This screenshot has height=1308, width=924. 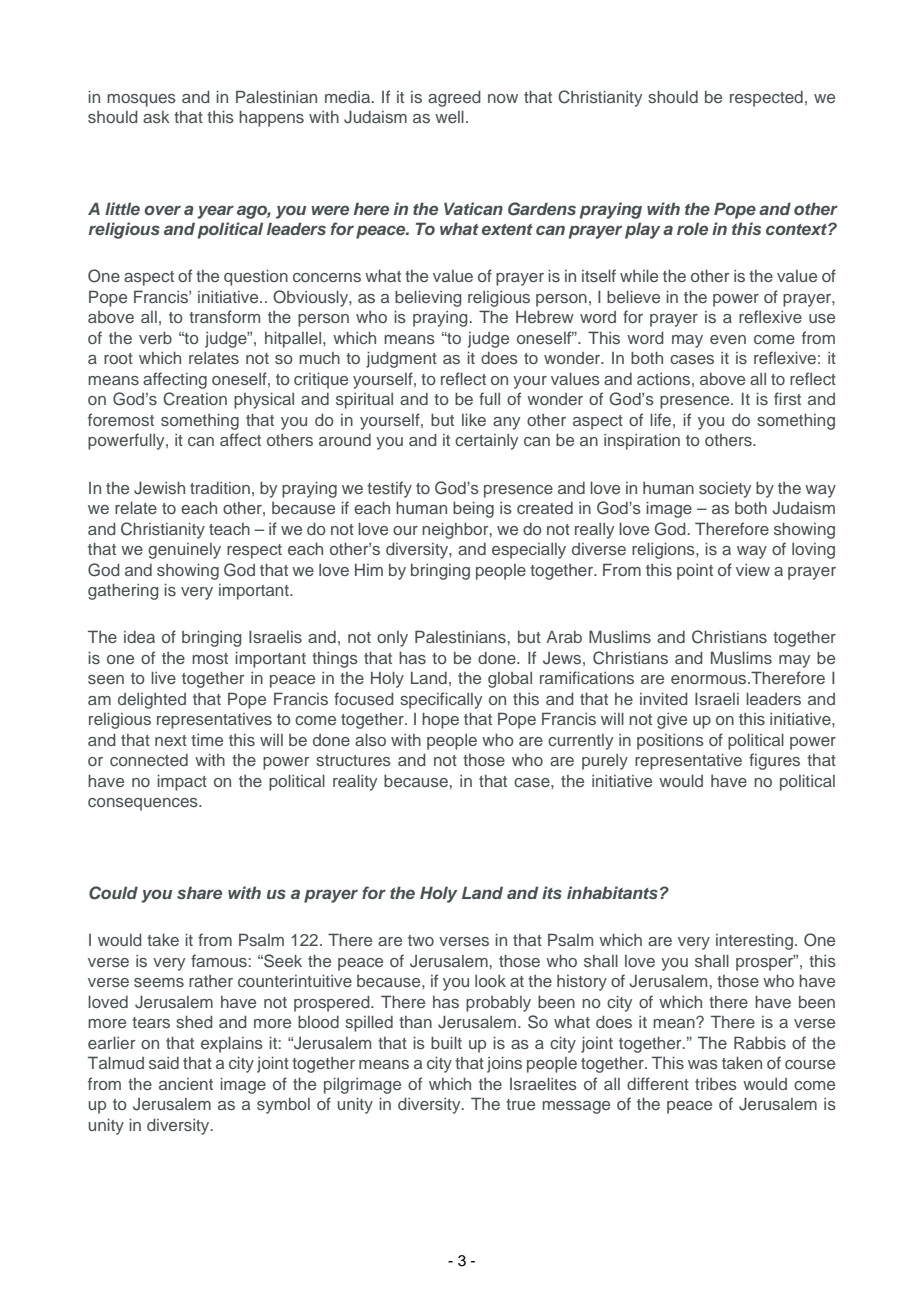 What do you see at coordinates (186, 1084) in the screenshot?
I see `ancient` at bounding box center [186, 1084].
